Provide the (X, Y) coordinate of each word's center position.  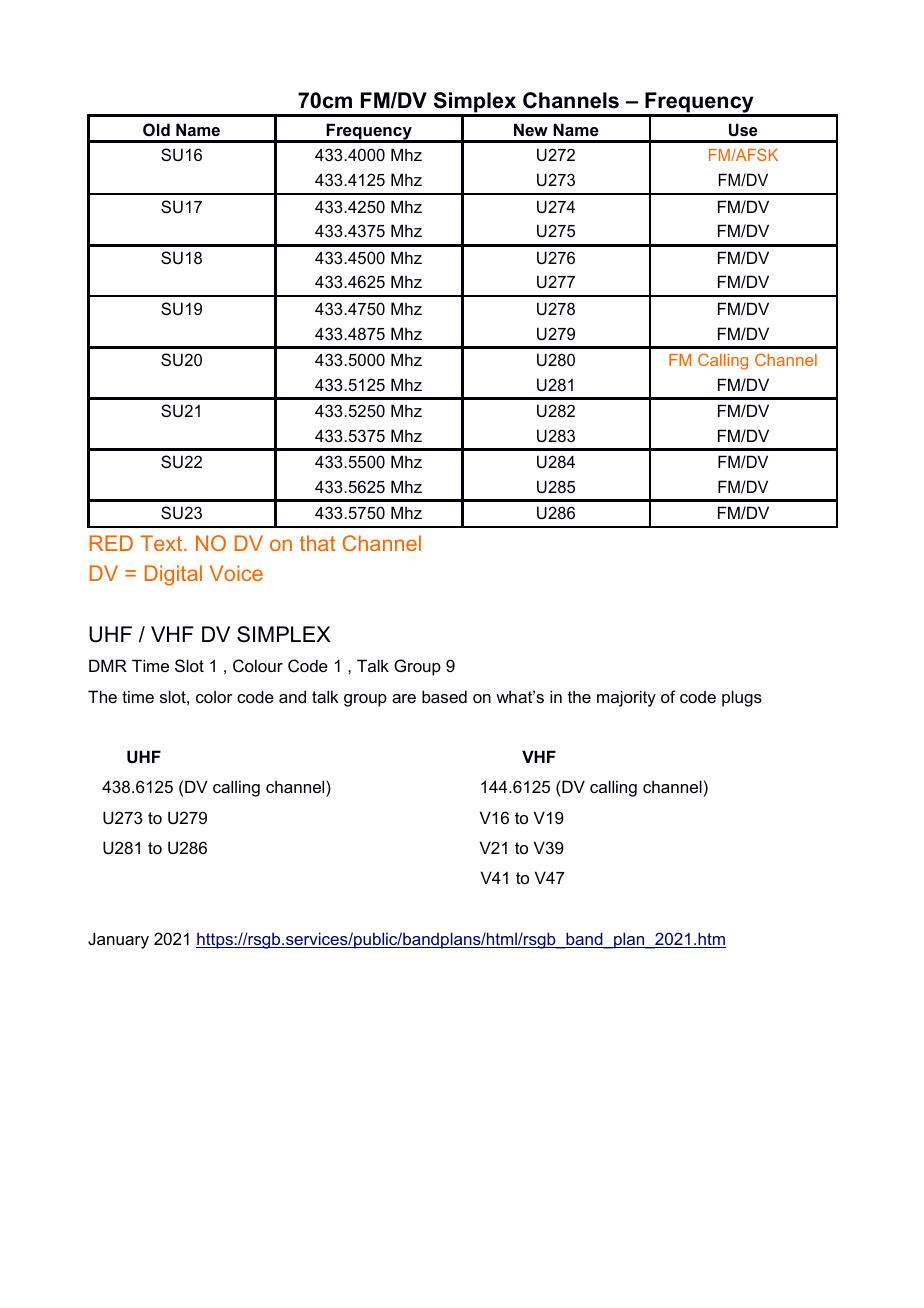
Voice (236, 573)
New (531, 129)
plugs (742, 698)
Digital (173, 575)
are (404, 698)
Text (162, 543)
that (317, 543)
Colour (258, 665)
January (118, 940)
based (444, 696)
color (214, 696)
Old (156, 129)
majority (626, 698)
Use (743, 129)
